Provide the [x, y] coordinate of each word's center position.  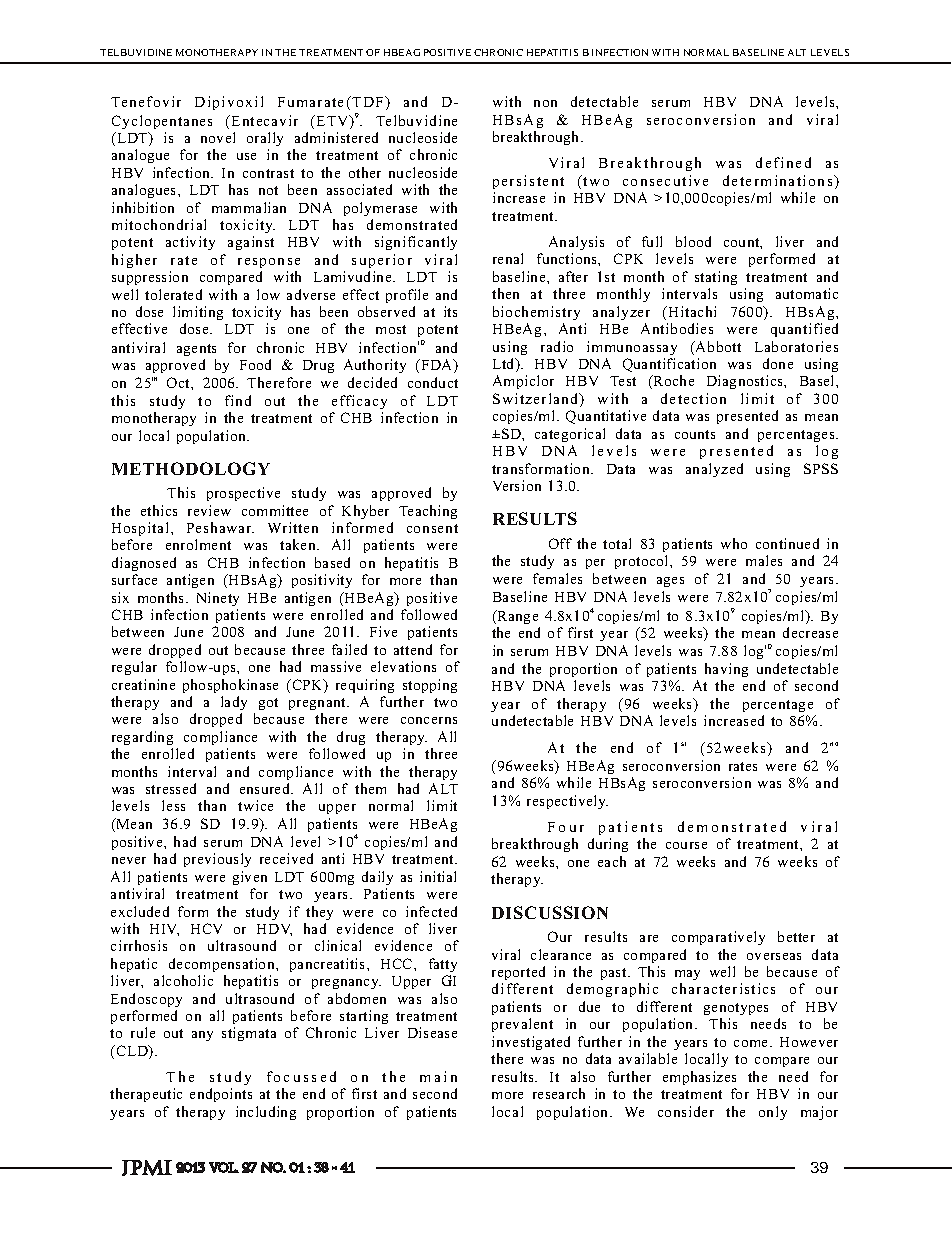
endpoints [221, 1095]
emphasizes [699, 1078]
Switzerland [537, 400]
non [545, 103]
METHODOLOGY [191, 468]
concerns [429, 720]
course [686, 845]
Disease [432, 1032]
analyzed [714, 470]
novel [218, 137]
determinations [779, 180]
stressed [171, 788]
